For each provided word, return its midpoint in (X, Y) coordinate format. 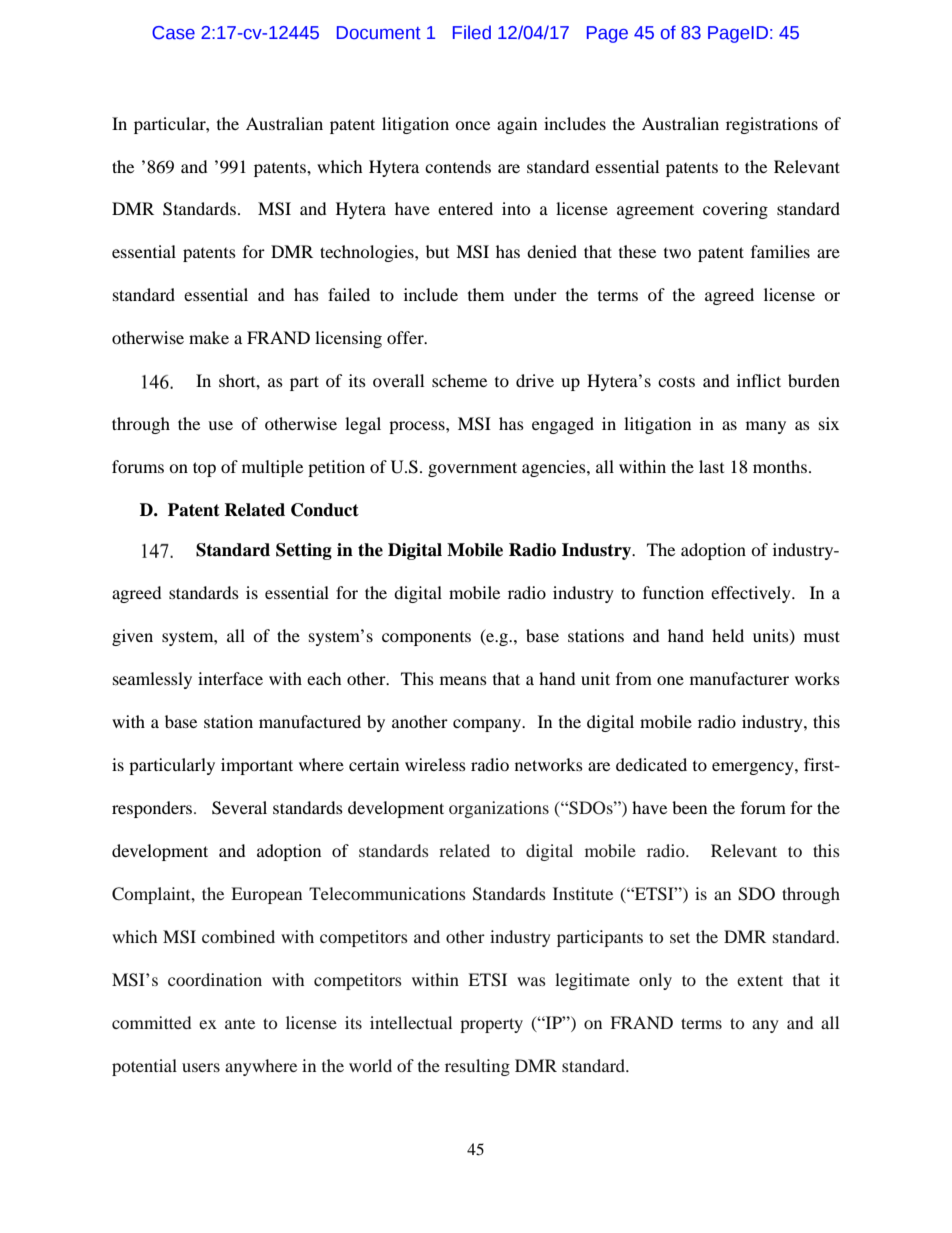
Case (173, 33)
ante (240, 1023)
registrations (772, 125)
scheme (459, 380)
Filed (472, 32)
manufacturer (739, 678)
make (209, 337)
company (488, 725)
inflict (759, 380)
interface (230, 678)
